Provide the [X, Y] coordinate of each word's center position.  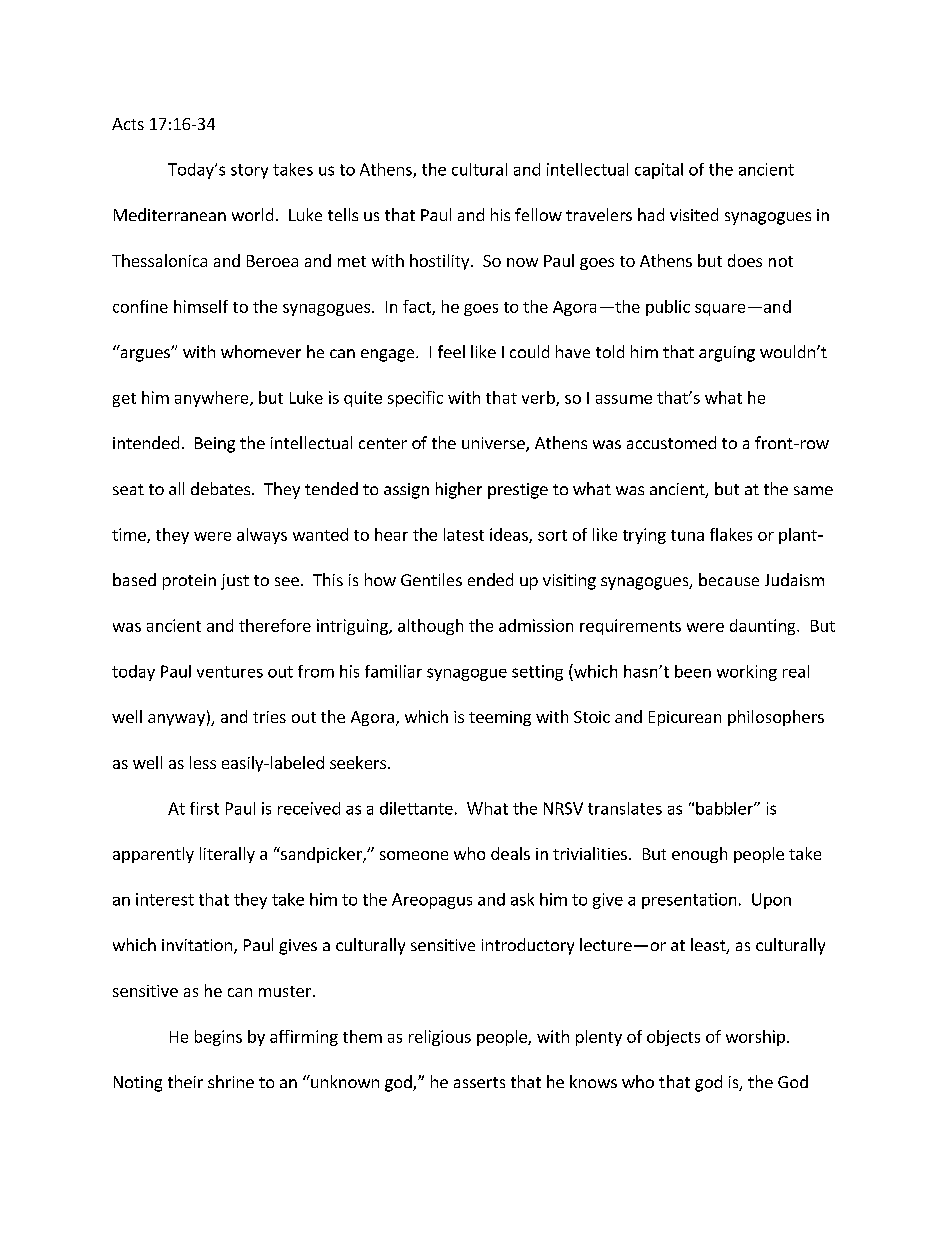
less [203, 762]
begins [218, 1038]
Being [215, 445]
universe [494, 444]
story [249, 171]
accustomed [671, 442]
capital [659, 171]
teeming [500, 718]
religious [440, 1038]
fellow [538, 214]
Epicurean [685, 718]
